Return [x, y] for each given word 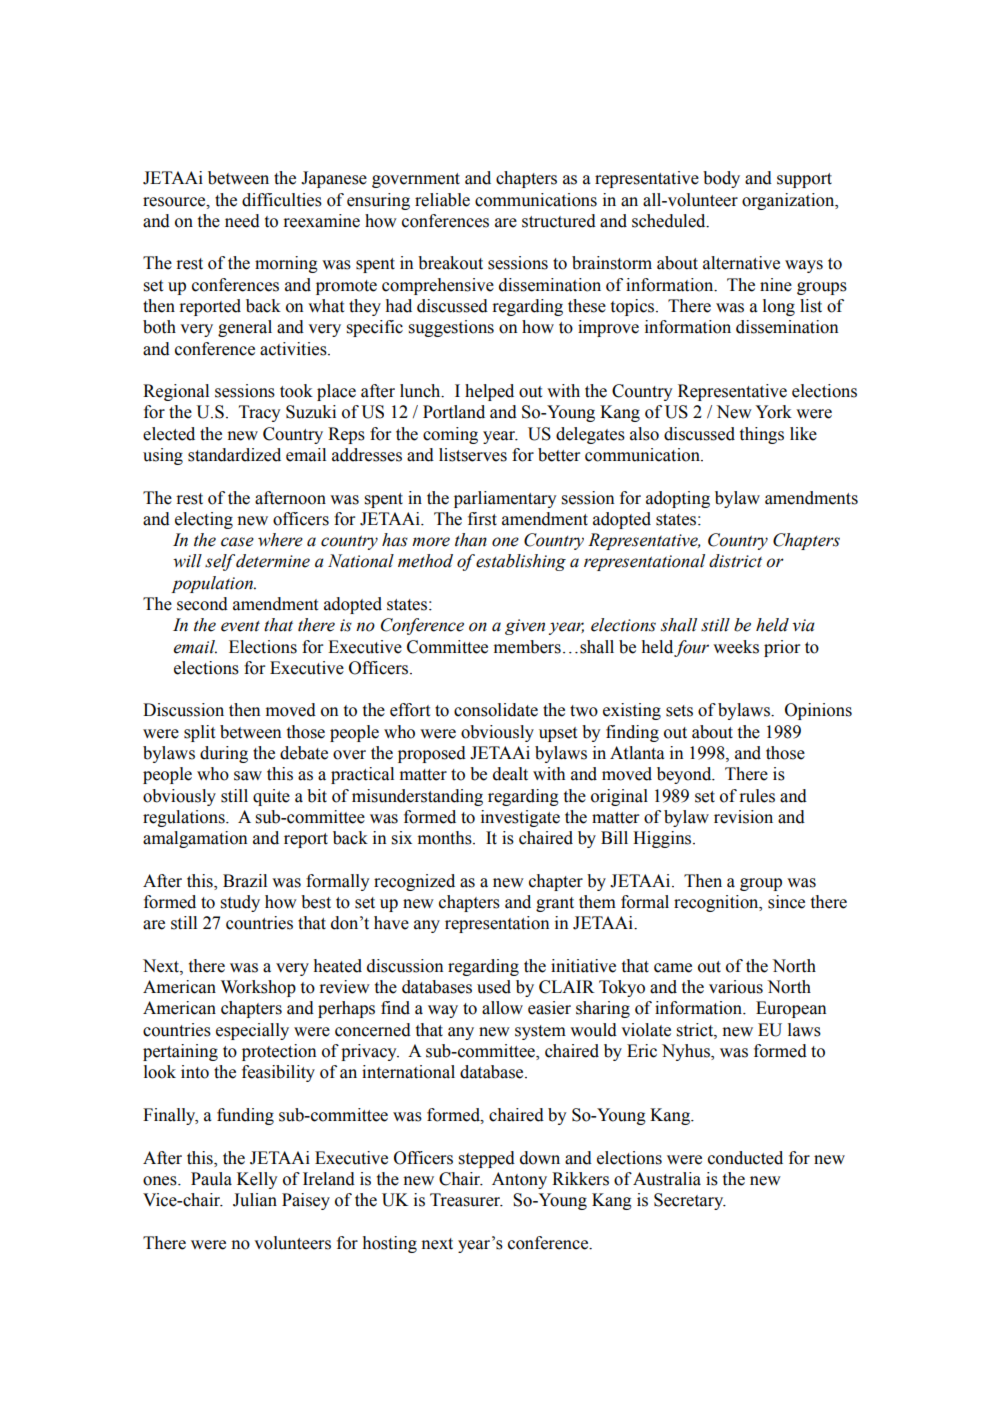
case [237, 542]
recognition [717, 903]
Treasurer [466, 1200]
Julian [255, 1200]
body [721, 179]
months [446, 838]
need [242, 221]
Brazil [245, 881]
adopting [678, 499]
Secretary [690, 1201]
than [471, 540]
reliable [442, 200]
